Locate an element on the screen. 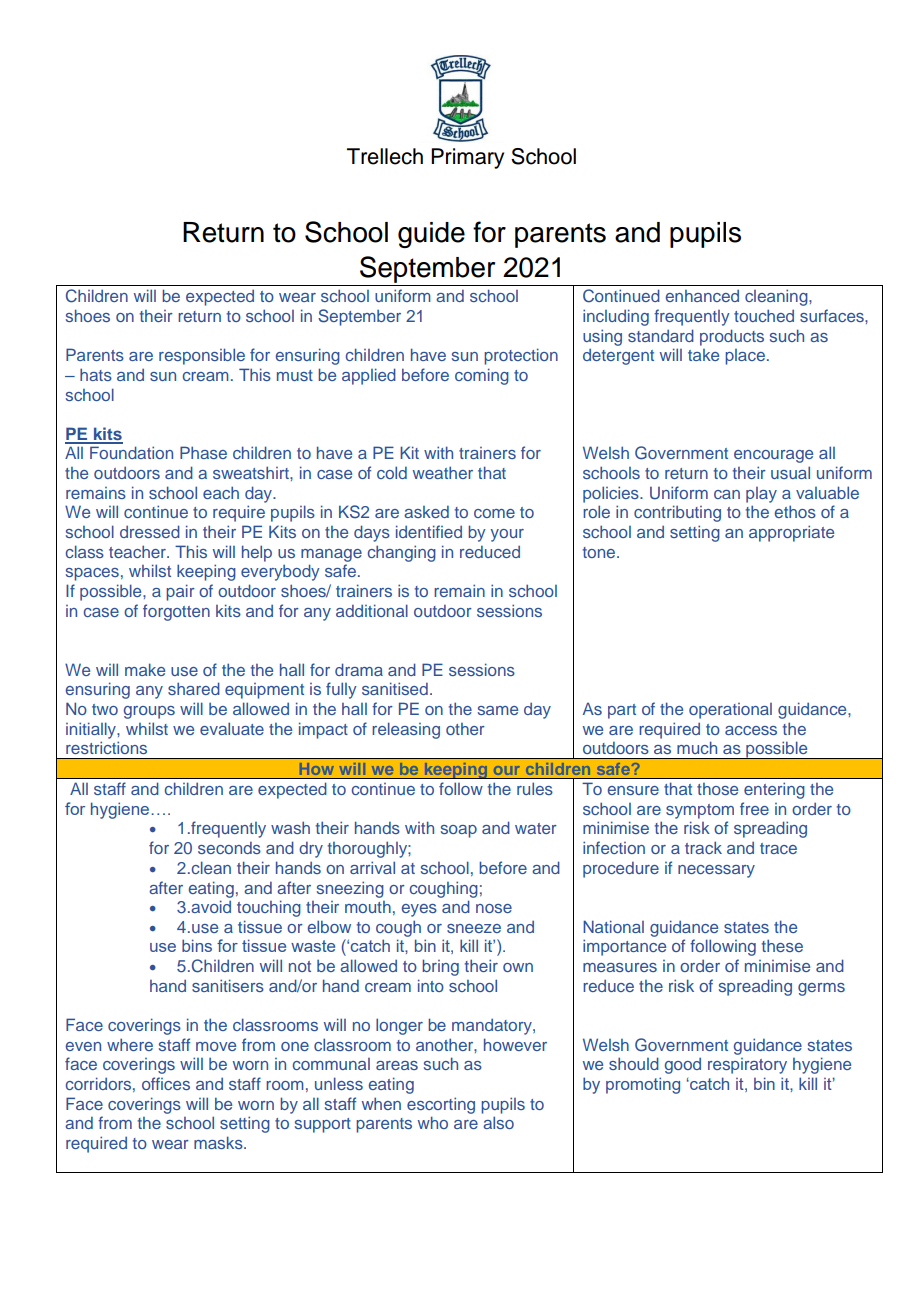 This screenshot has width=924, height=1308. dressed is located at coordinates (150, 531).
